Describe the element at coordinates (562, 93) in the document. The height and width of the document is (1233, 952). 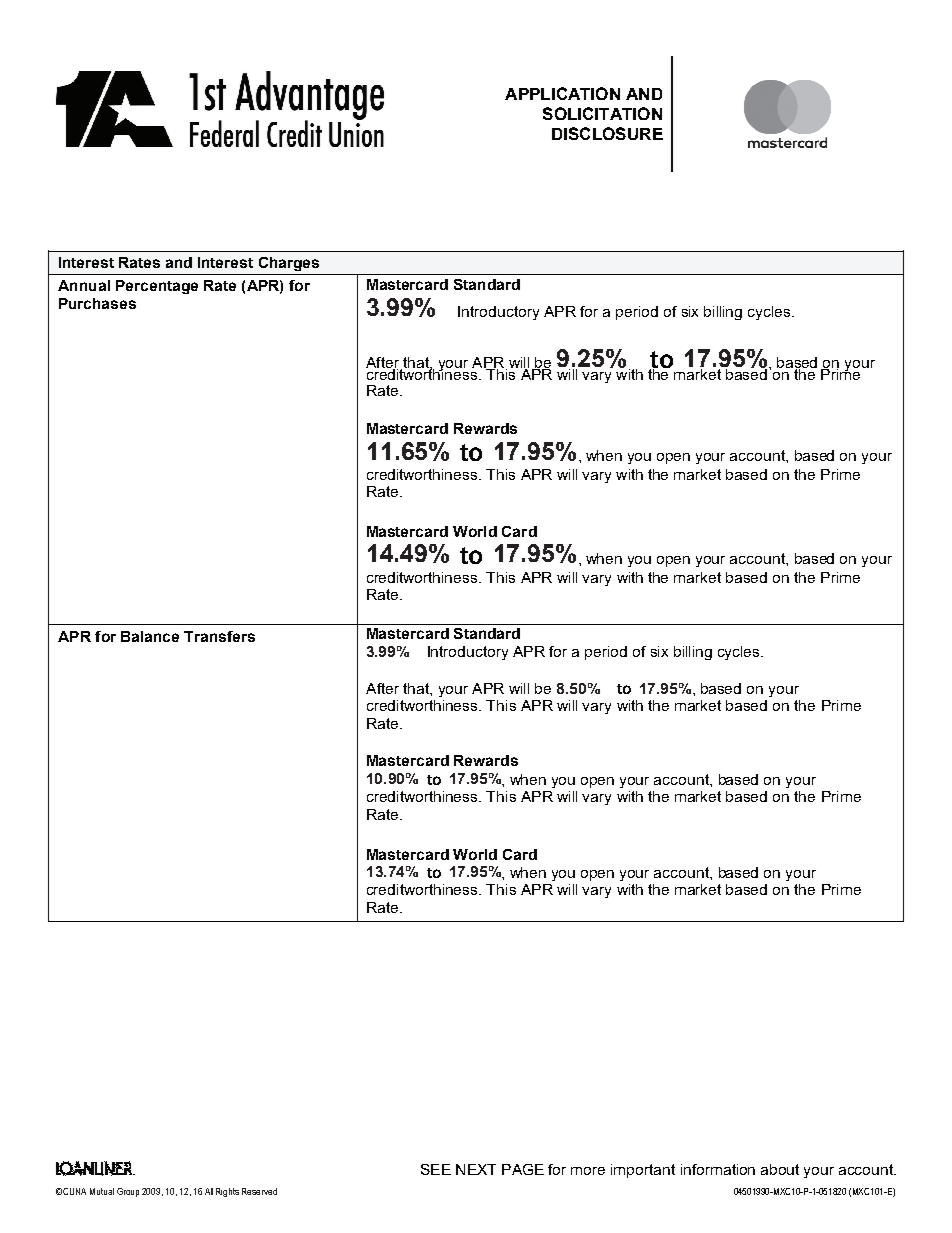
I see `APPLICATION` at that location.
